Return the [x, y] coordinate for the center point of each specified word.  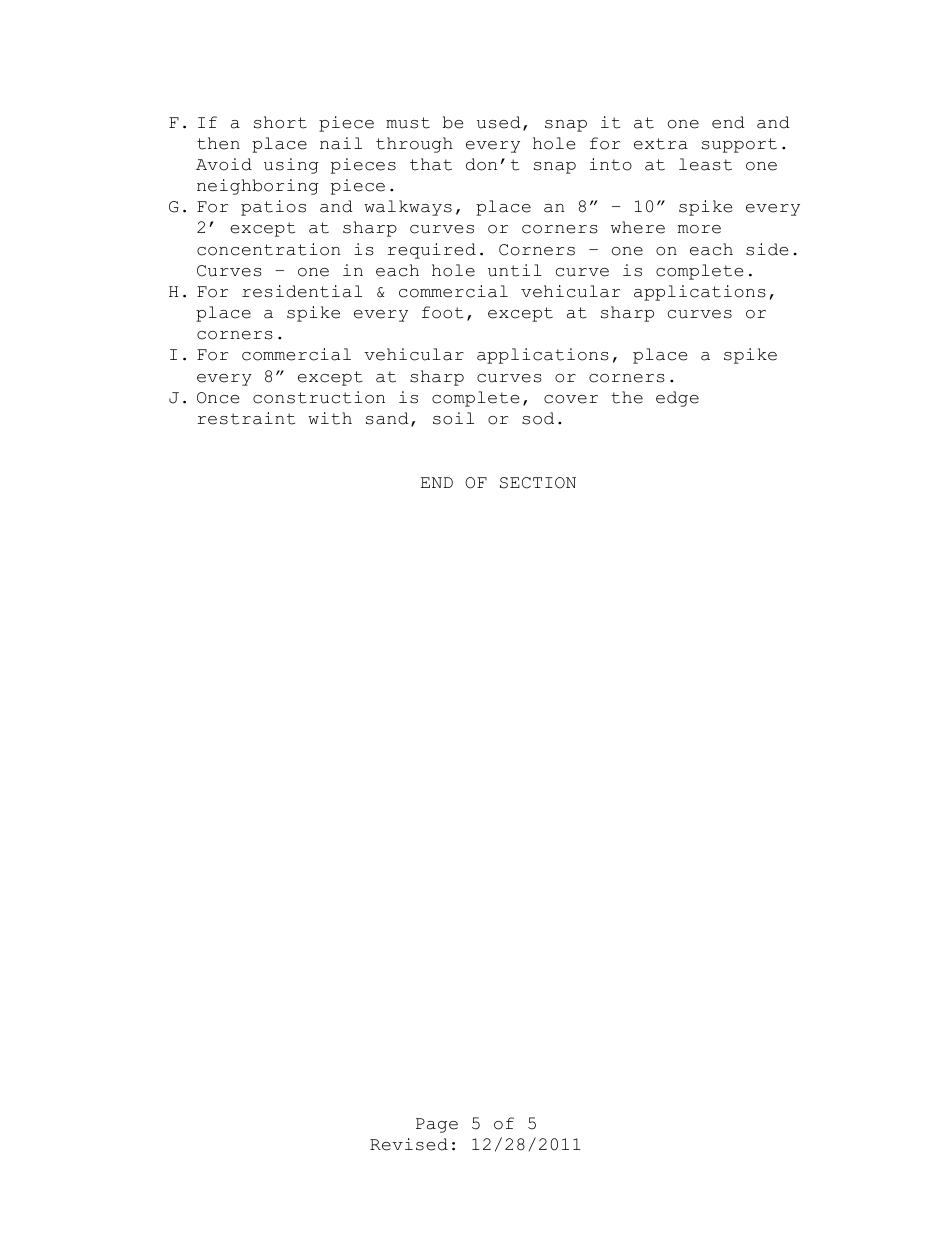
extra [661, 144]
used [499, 122]
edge [677, 399]
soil [453, 418]
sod [538, 418]
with [330, 418]
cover [571, 399]
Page [437, 1125]
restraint [246, 418]
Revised [409, 1144]
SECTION [538, 483]
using [291, 166]
